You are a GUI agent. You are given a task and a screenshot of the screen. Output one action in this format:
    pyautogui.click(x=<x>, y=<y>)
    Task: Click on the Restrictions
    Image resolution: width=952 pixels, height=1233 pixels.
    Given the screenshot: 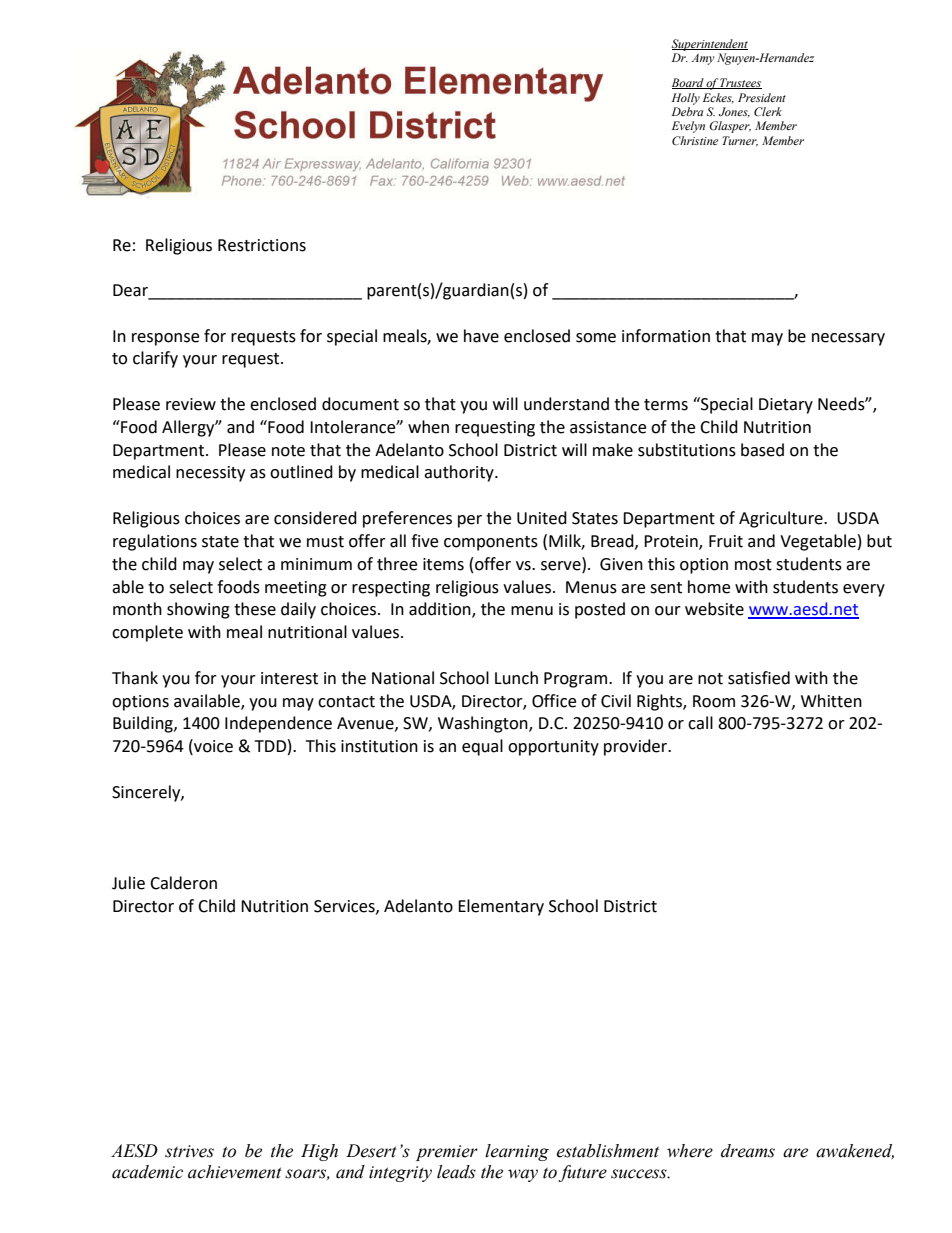 What is the action you would take?
    pyautogui.click(x=262, y=245)
